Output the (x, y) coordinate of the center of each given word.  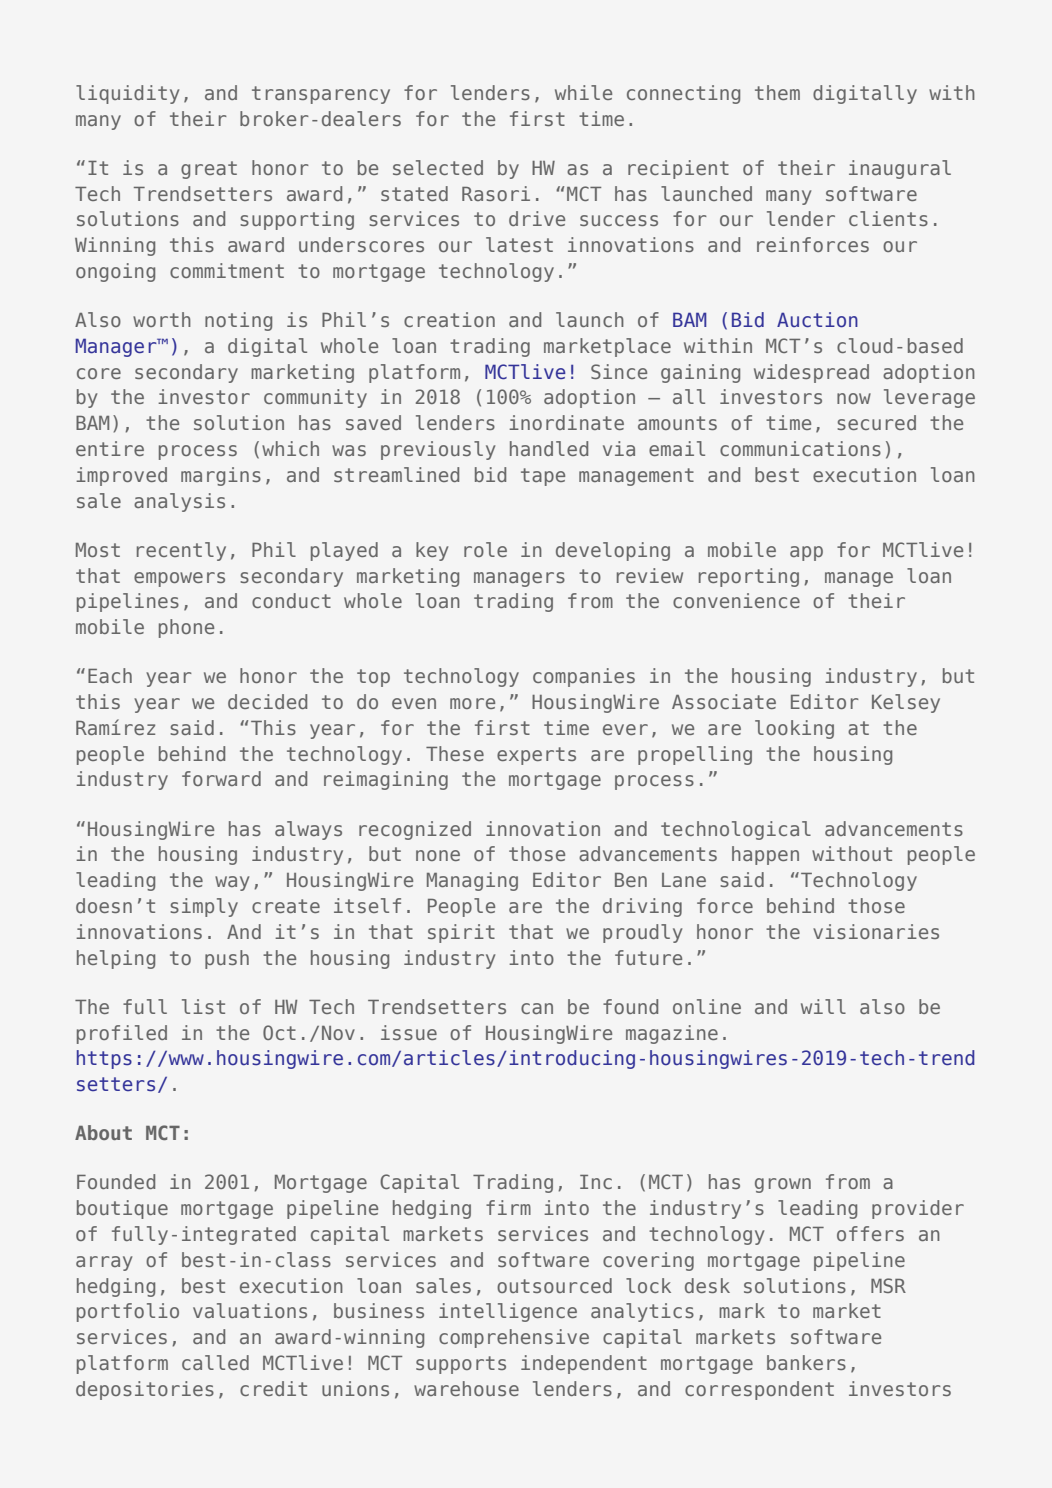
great (209, 170)
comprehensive (514, 1338)
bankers (806, 1362)
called (215, 1362)
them (777, 92)
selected (438, 167)
